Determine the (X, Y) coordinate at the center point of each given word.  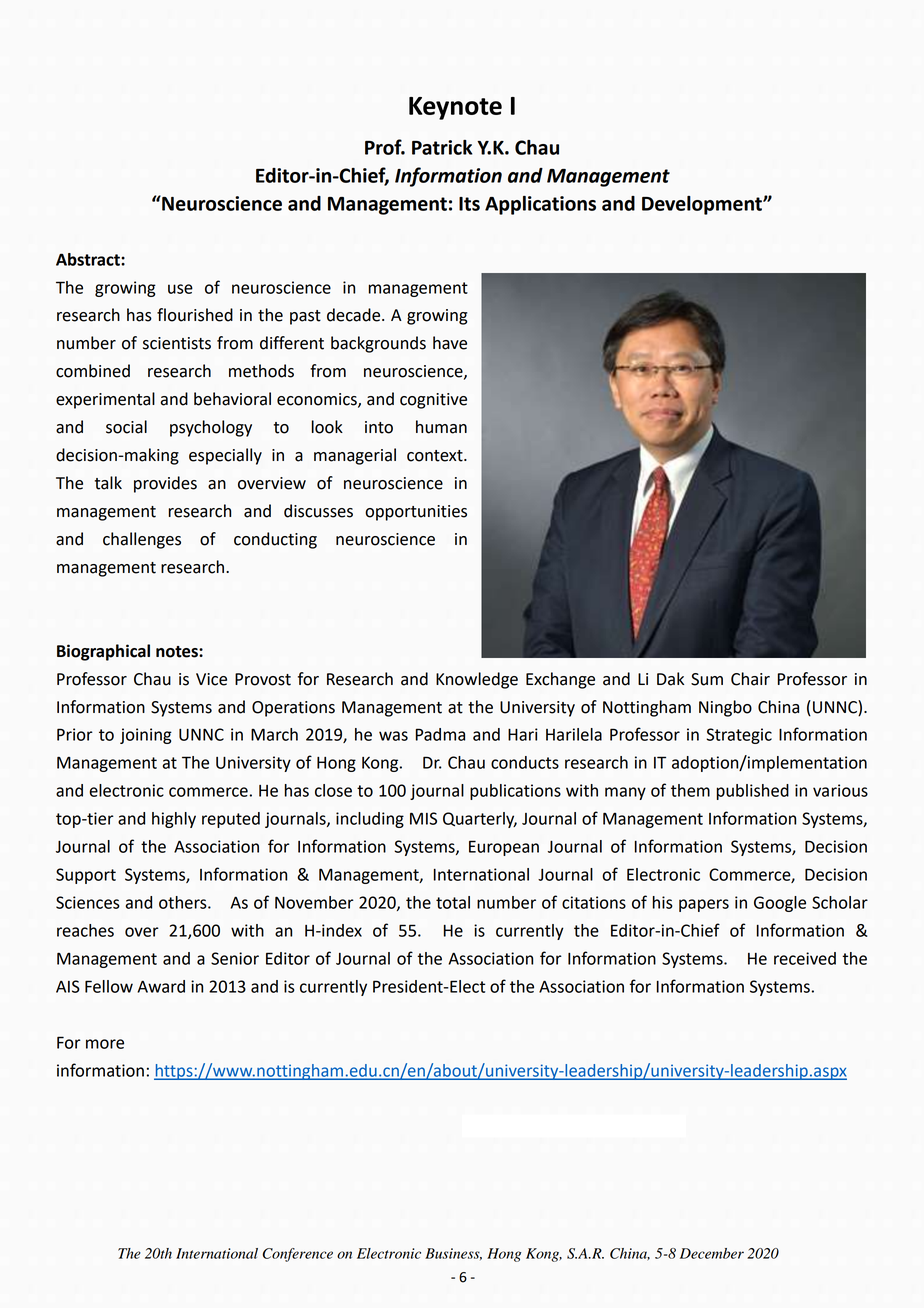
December (712, 1253)
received (805, 958)
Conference (298, 1255)
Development (703, 205)
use (180, 289)
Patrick (442, 147)
